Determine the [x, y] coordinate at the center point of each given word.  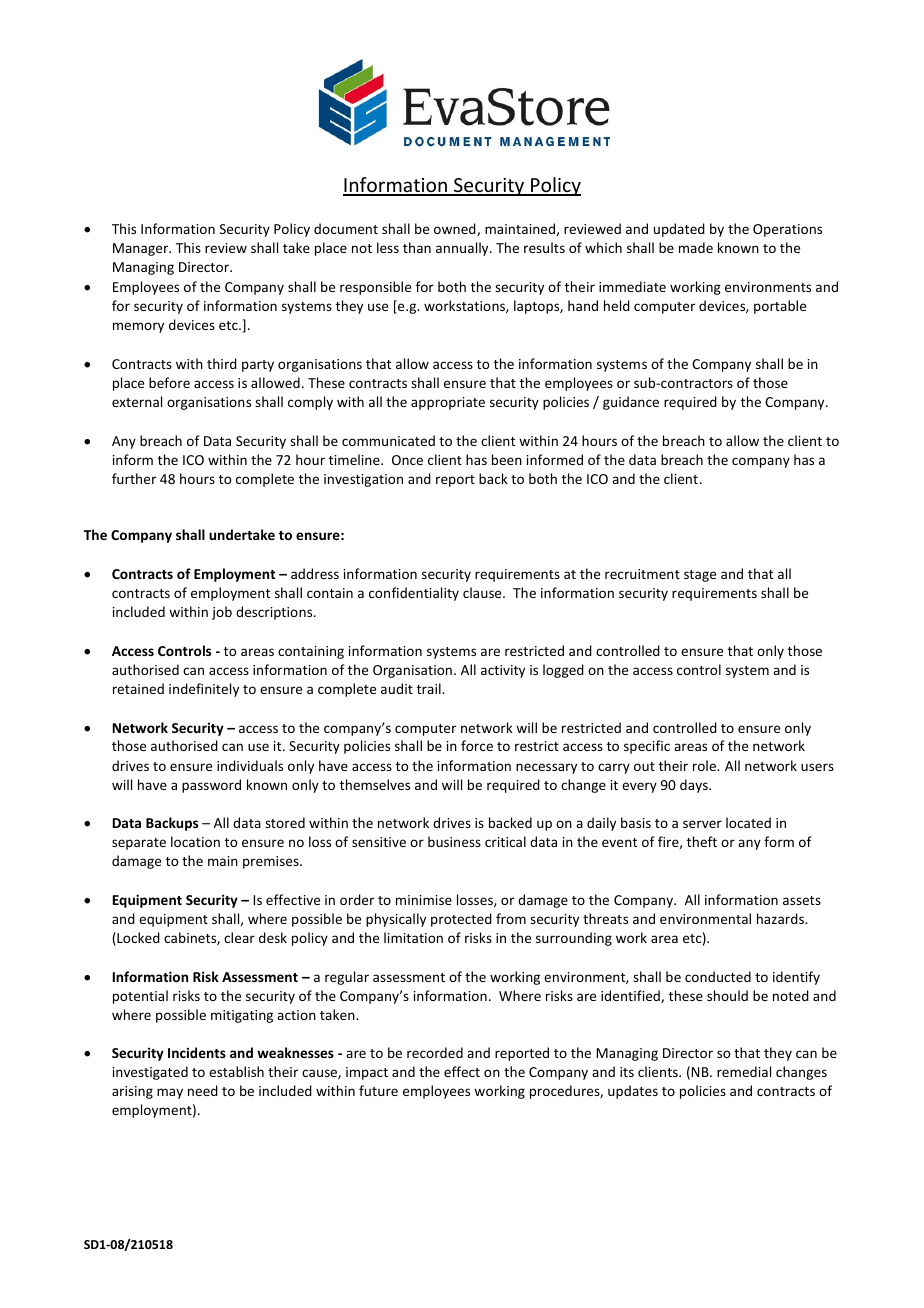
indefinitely [204, 690]
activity [503, 671]
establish [236, 1071]
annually [463, 249]
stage [700, 576]
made [696, 247]
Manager [142, 249]
